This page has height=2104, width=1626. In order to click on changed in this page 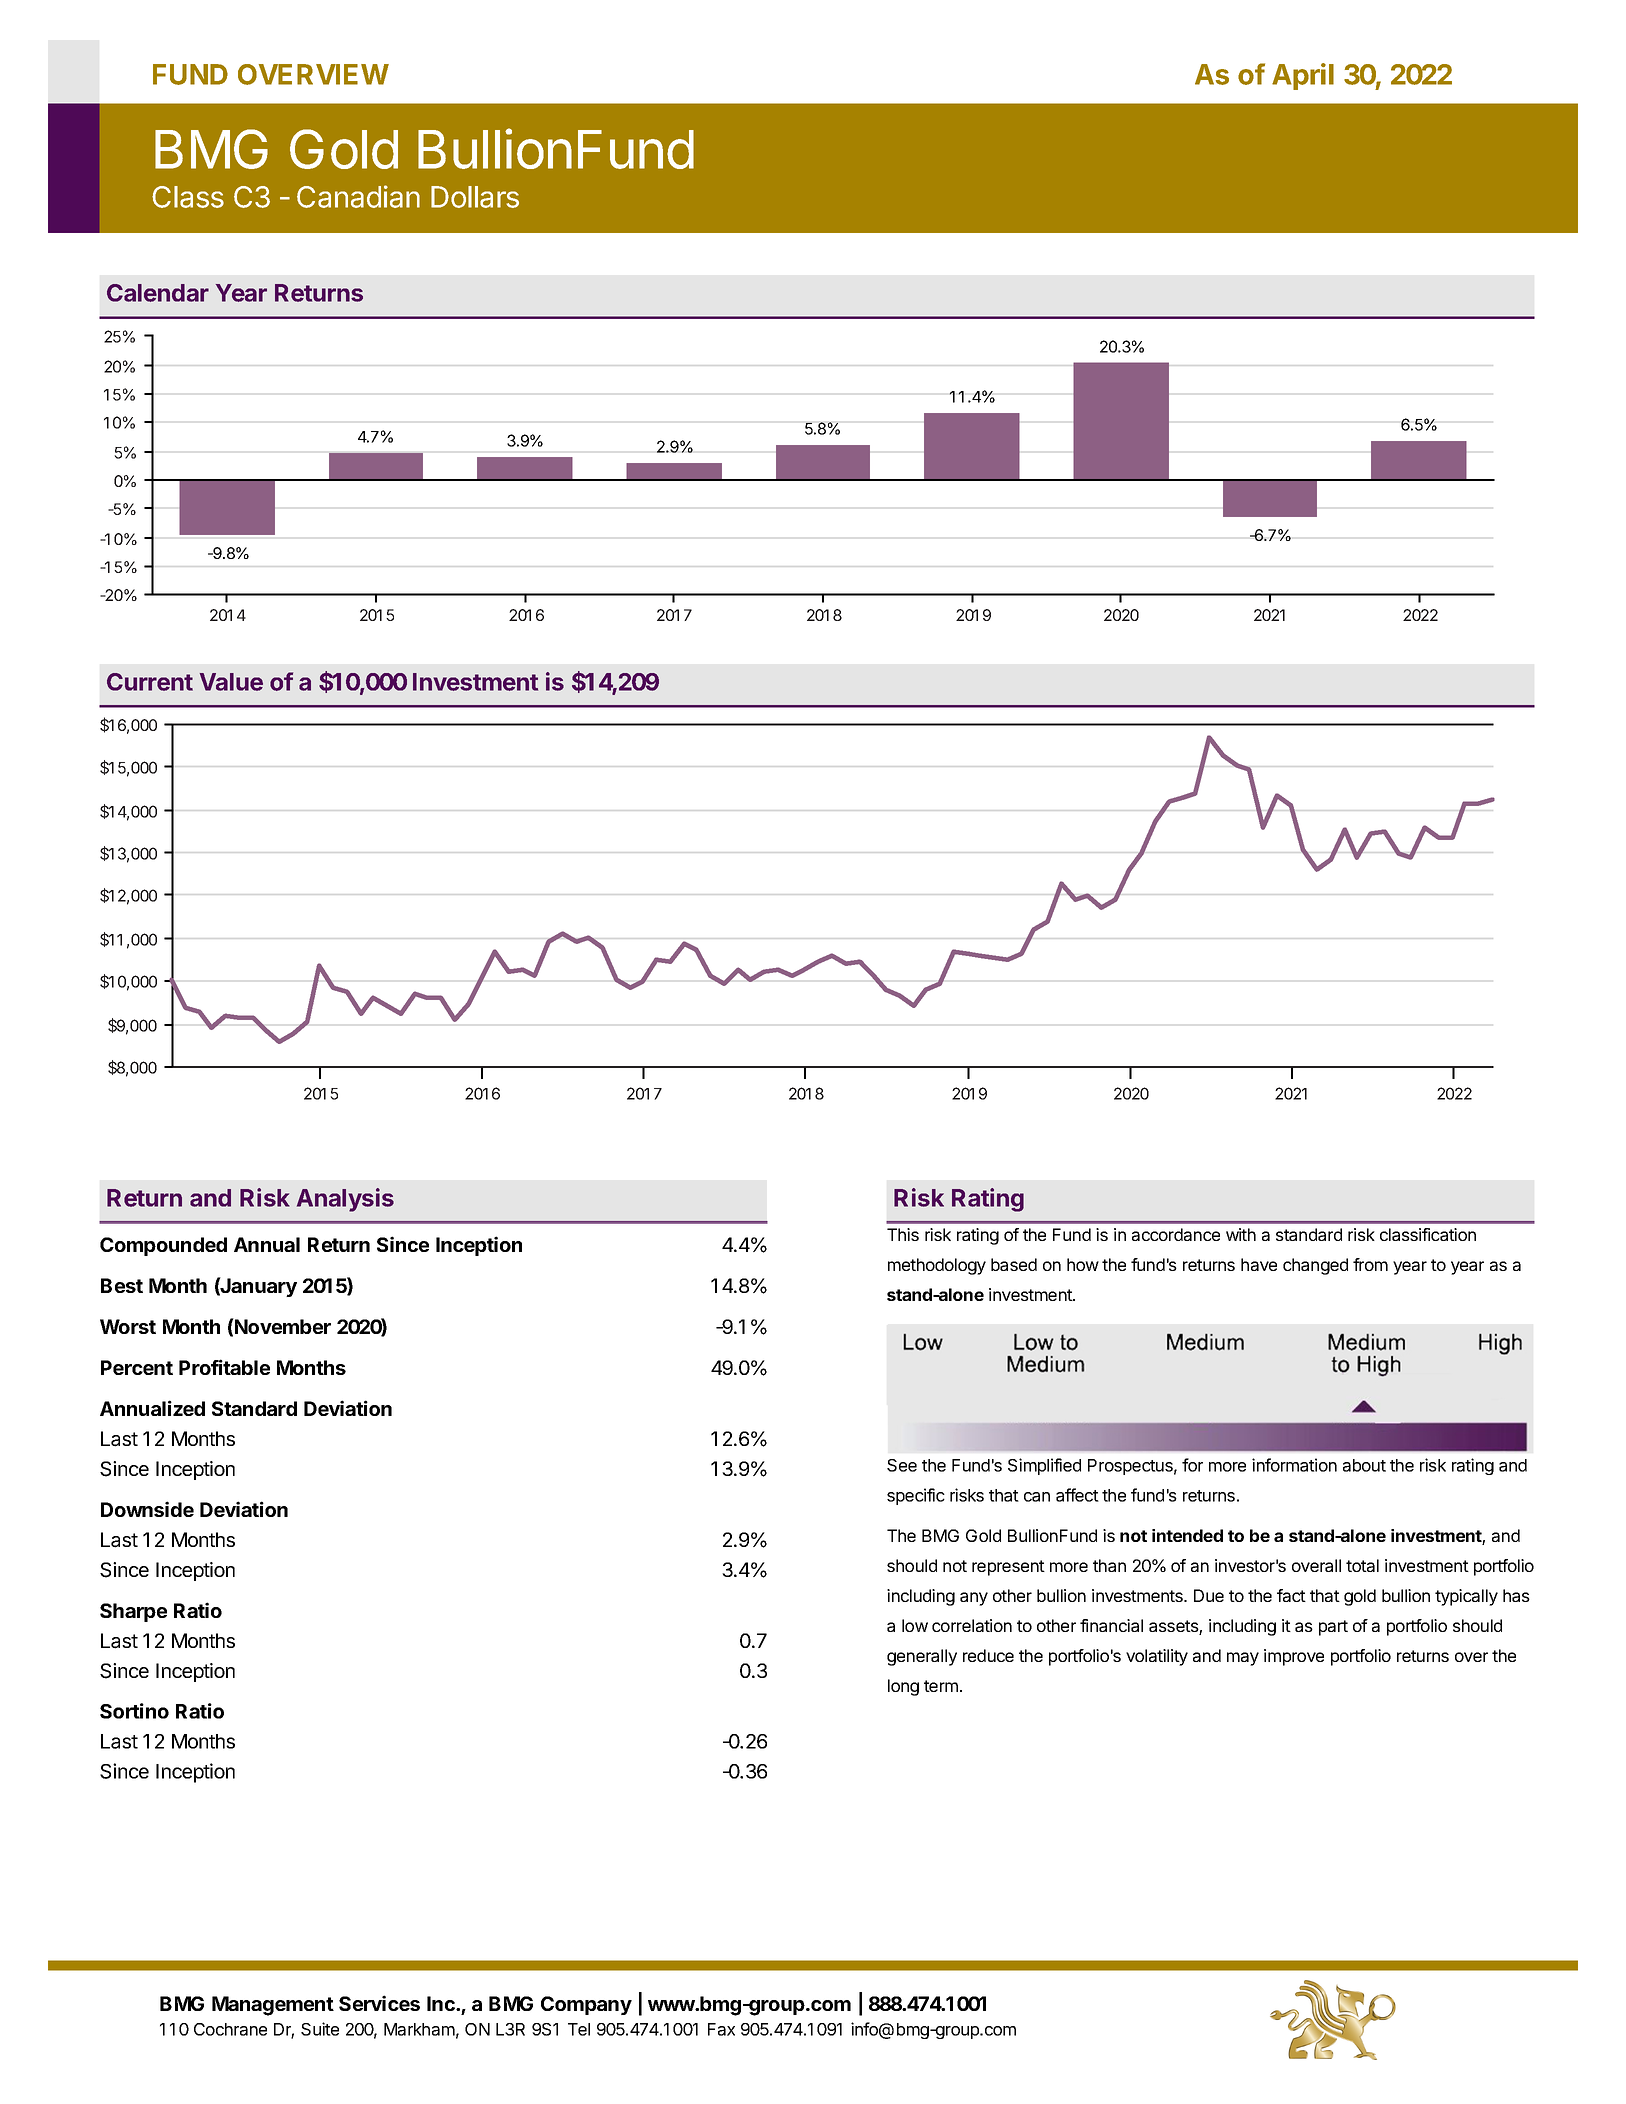, I will do `click(1315, 1266)`.
